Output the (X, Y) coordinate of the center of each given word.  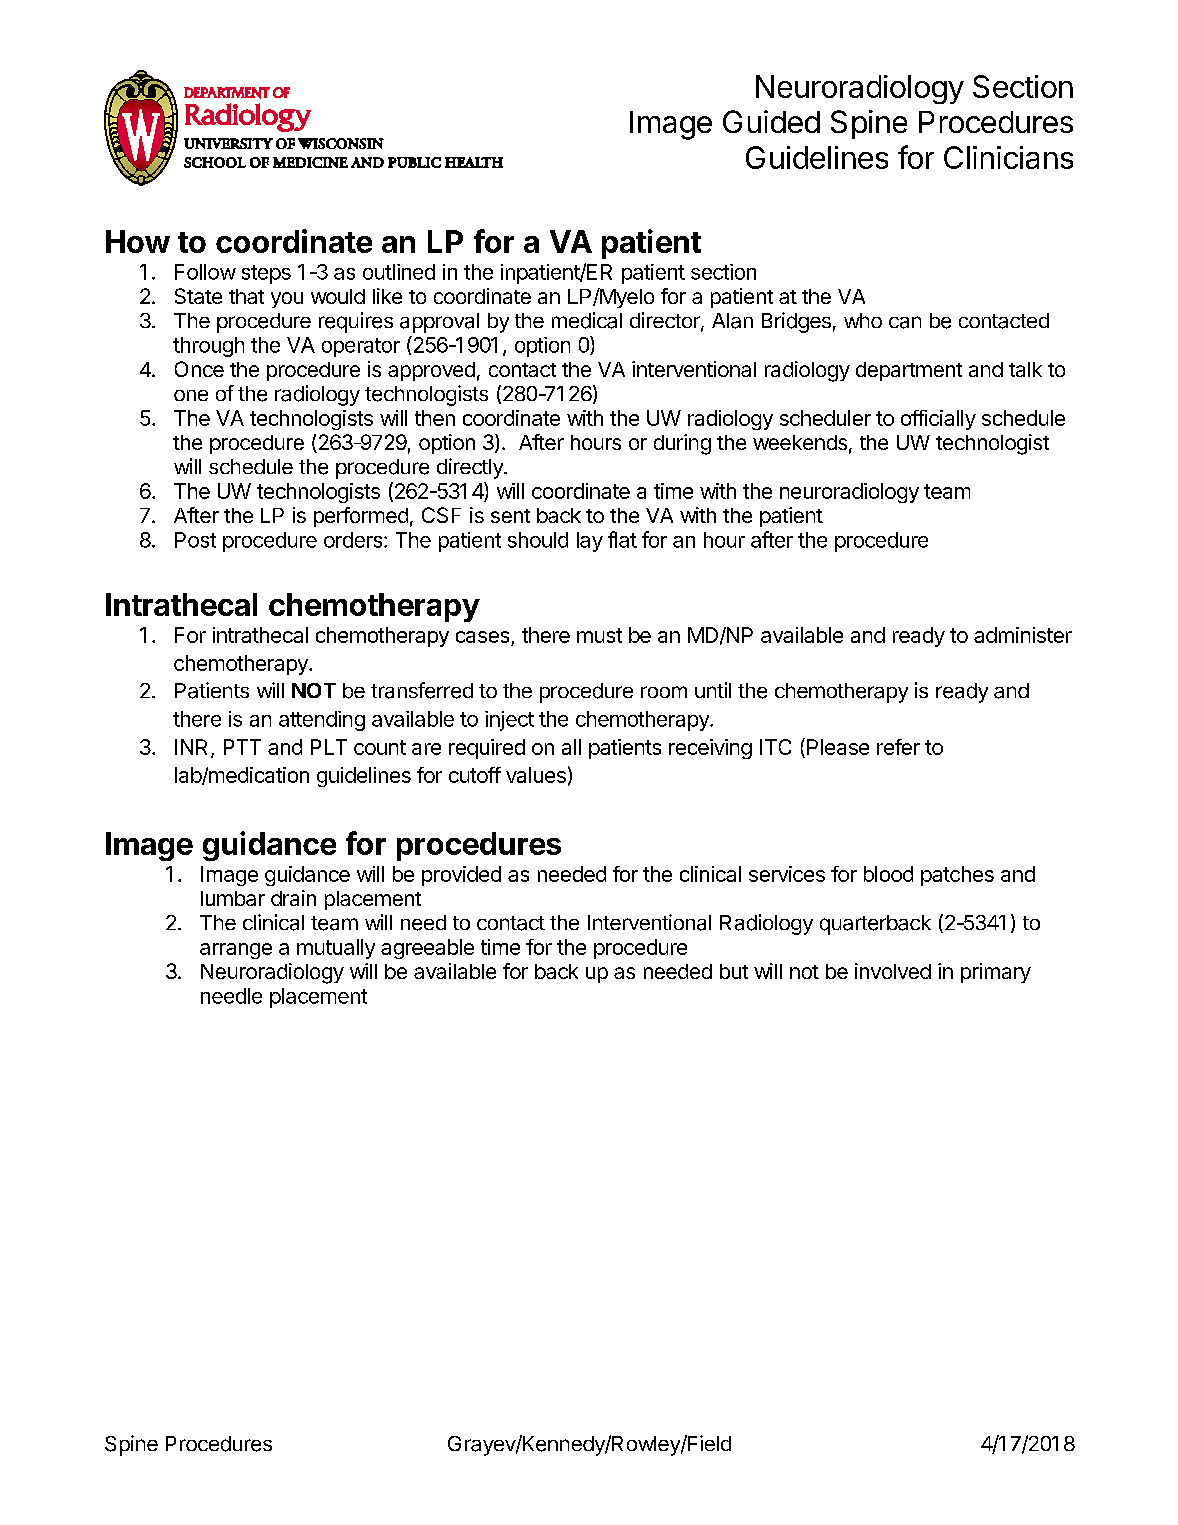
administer (1023, 635)
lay (590, 542)
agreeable (427, 949)
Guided (771, 121)
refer (898, 747)
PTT (242, 747)
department (909, 371)
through (208, 347)
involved (893, 971)
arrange (236, 951)
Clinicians (1008, 157)
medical (587, 320)
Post (195, 540)
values (536, 775)
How (138, 241)
